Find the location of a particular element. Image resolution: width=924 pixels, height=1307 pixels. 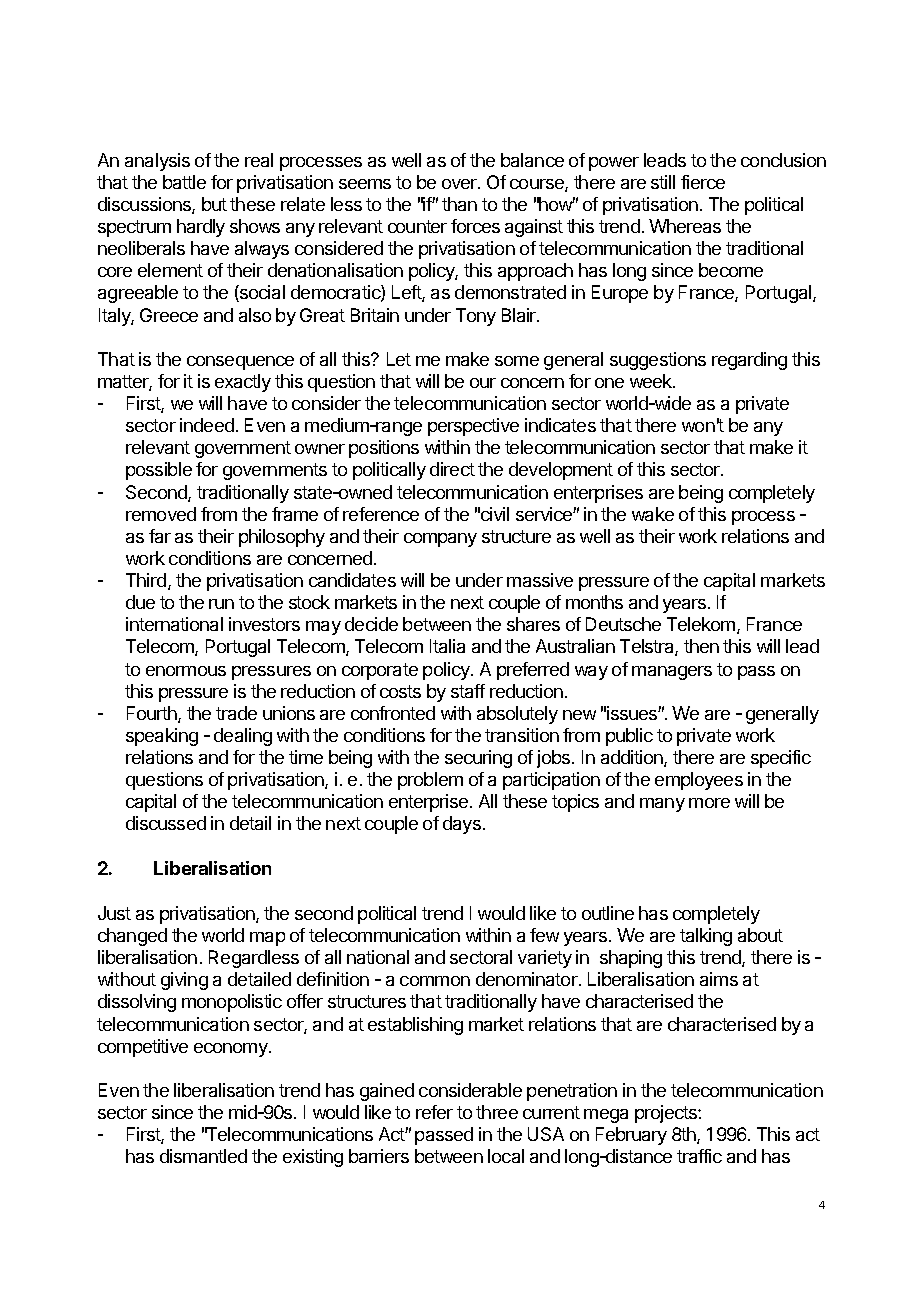

Just is located at coordinates (114, 913).
